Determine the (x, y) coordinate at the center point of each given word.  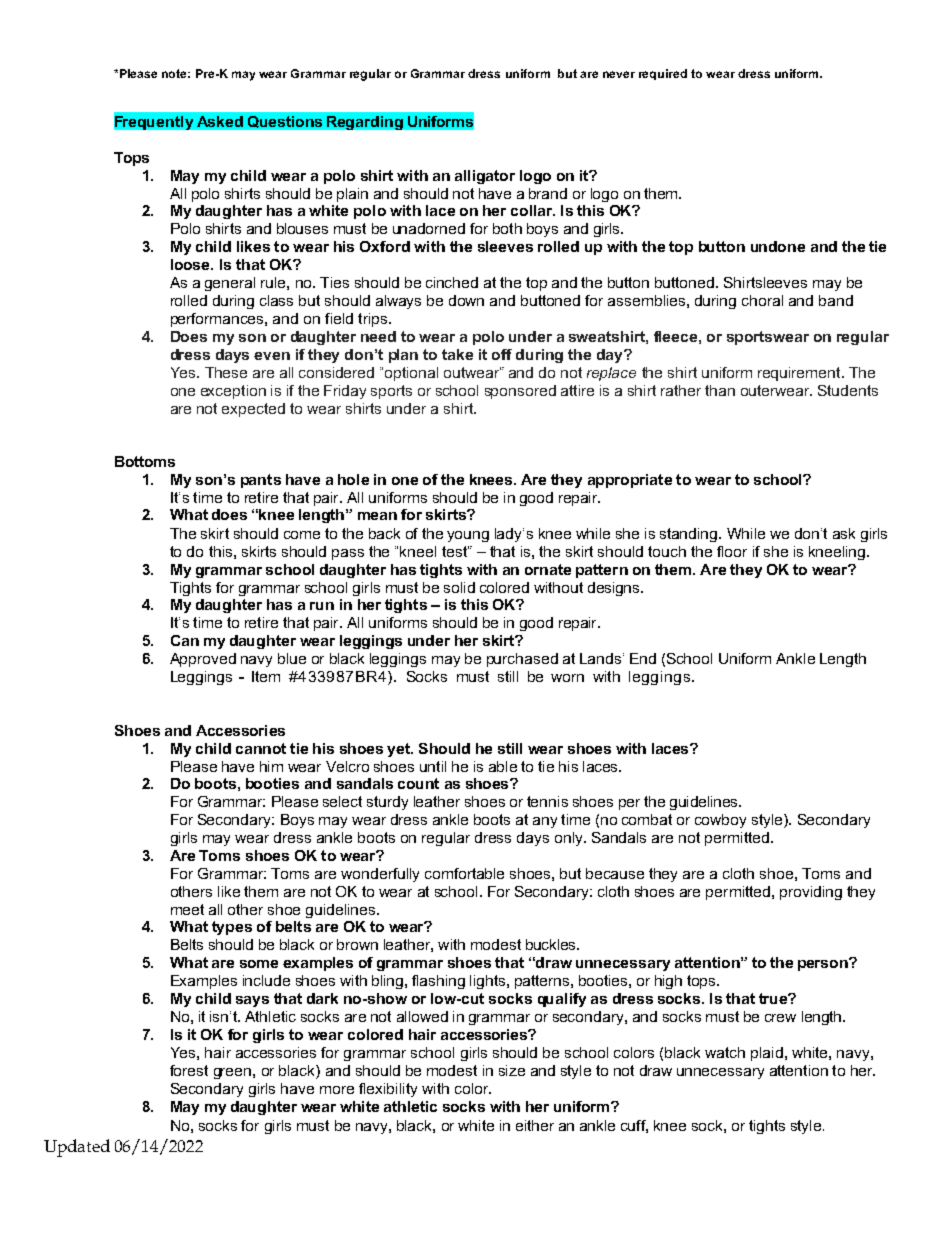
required (663, 74)
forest (189, 1070)
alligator (485, 177)
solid (459, 587)
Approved (203, 660)
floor (732, 551)
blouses (302, 228)
